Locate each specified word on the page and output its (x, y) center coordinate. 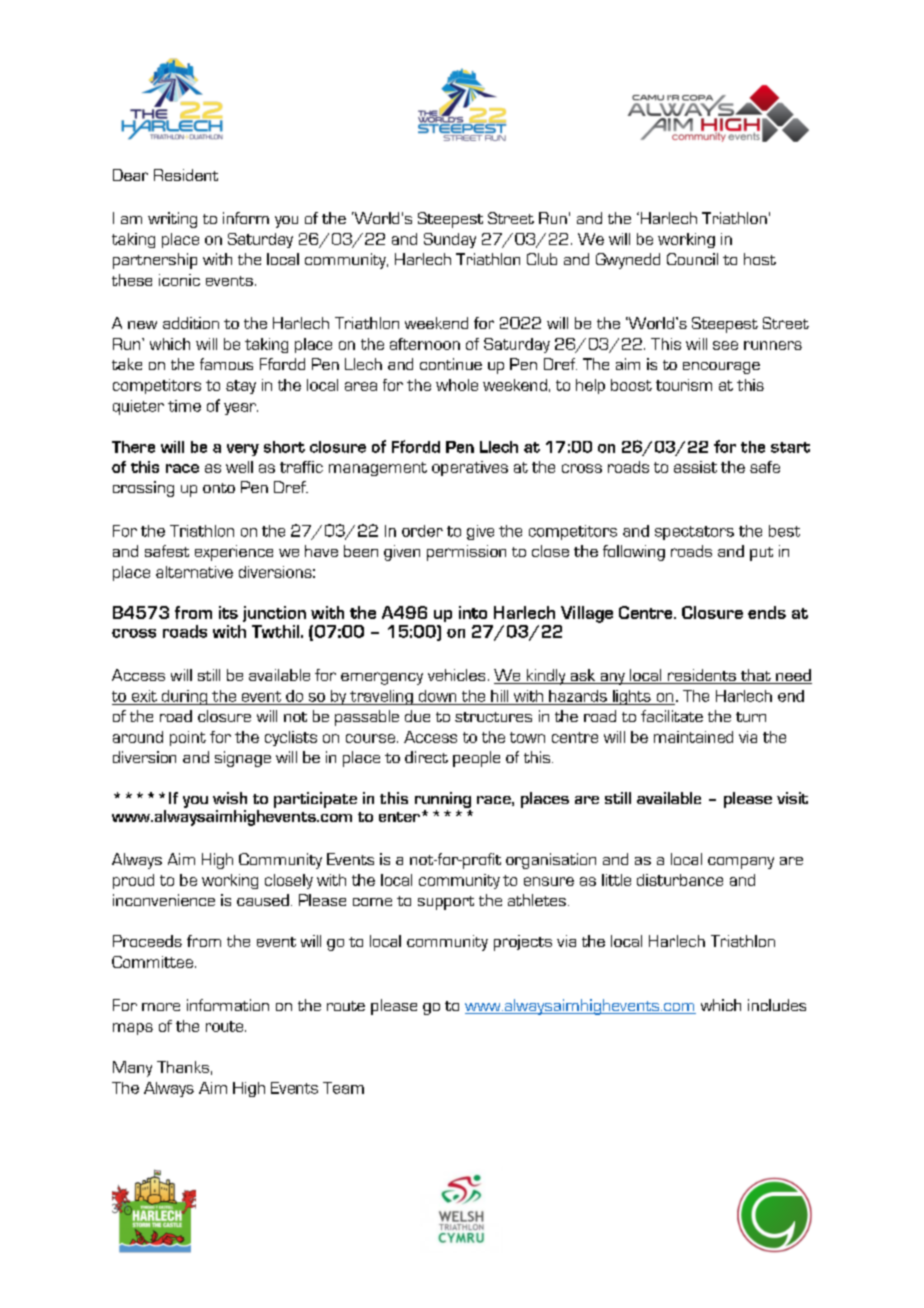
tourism (684, 385)
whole (457, 385)
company (741, 863)
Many (132, 1069)
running (443, 800)
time (184, 406)
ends (767, 612)
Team (343, 1088)
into (473, 612)
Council (692, 259)
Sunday (450, 240)
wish (230, 798)
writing (172, 220)
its (228, 612)
